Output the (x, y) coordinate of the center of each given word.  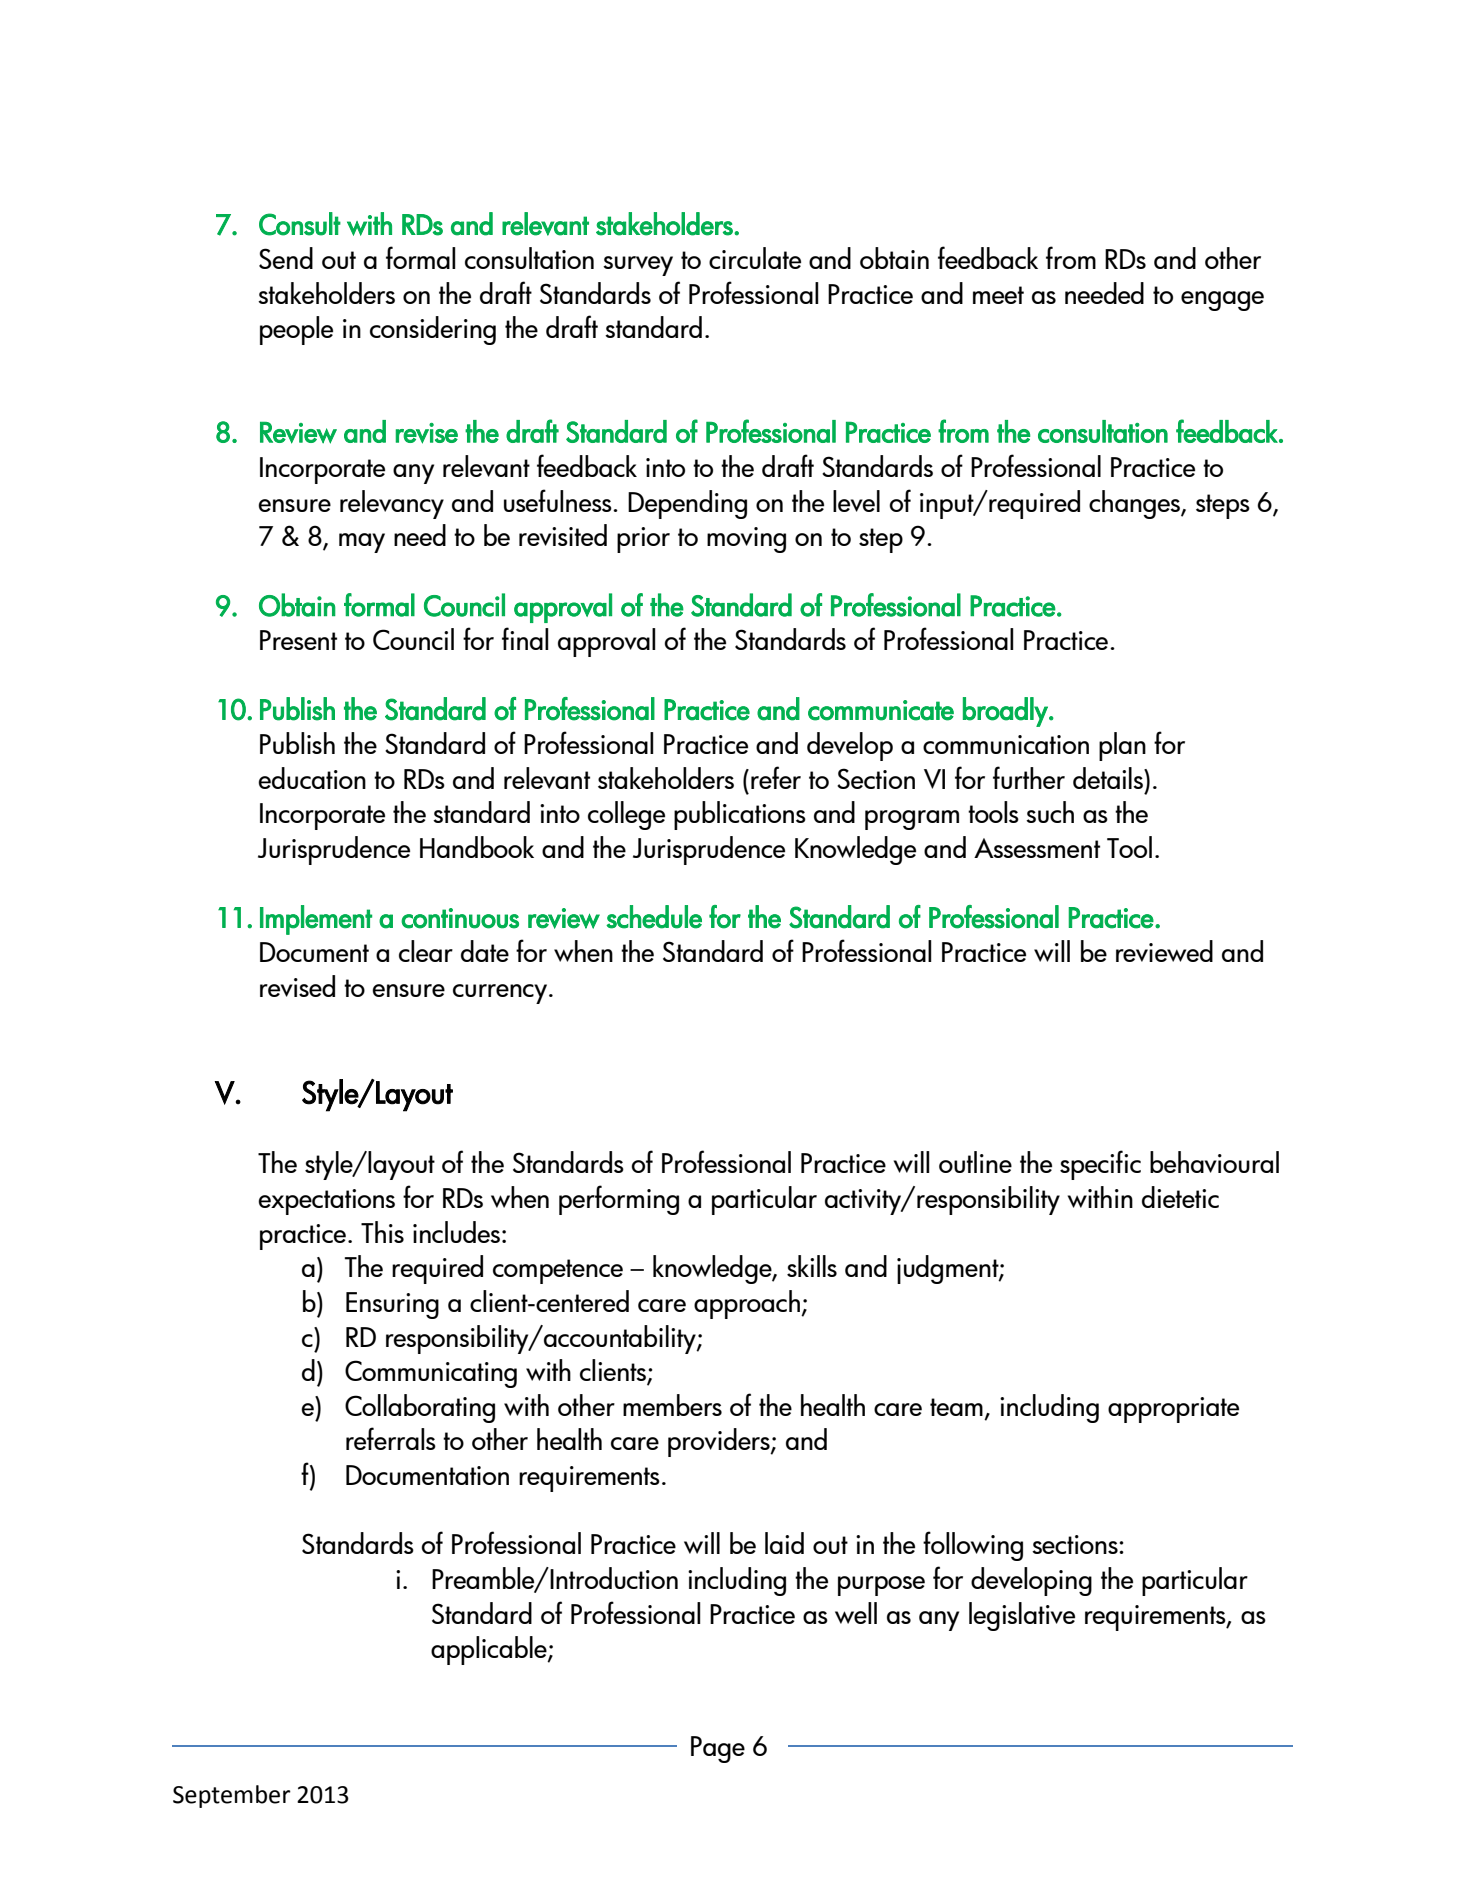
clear (426, 951)
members (672, 1405)
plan (1122, 746)
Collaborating (420, 1408)
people (296, 330)
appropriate (1173, 1410)
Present (298, 640)
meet (998, 295)
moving (746, 540)
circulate (755, 258)
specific (1100, 1165)
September (232, 1796)
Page (718, 1749)
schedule (654, 917)
